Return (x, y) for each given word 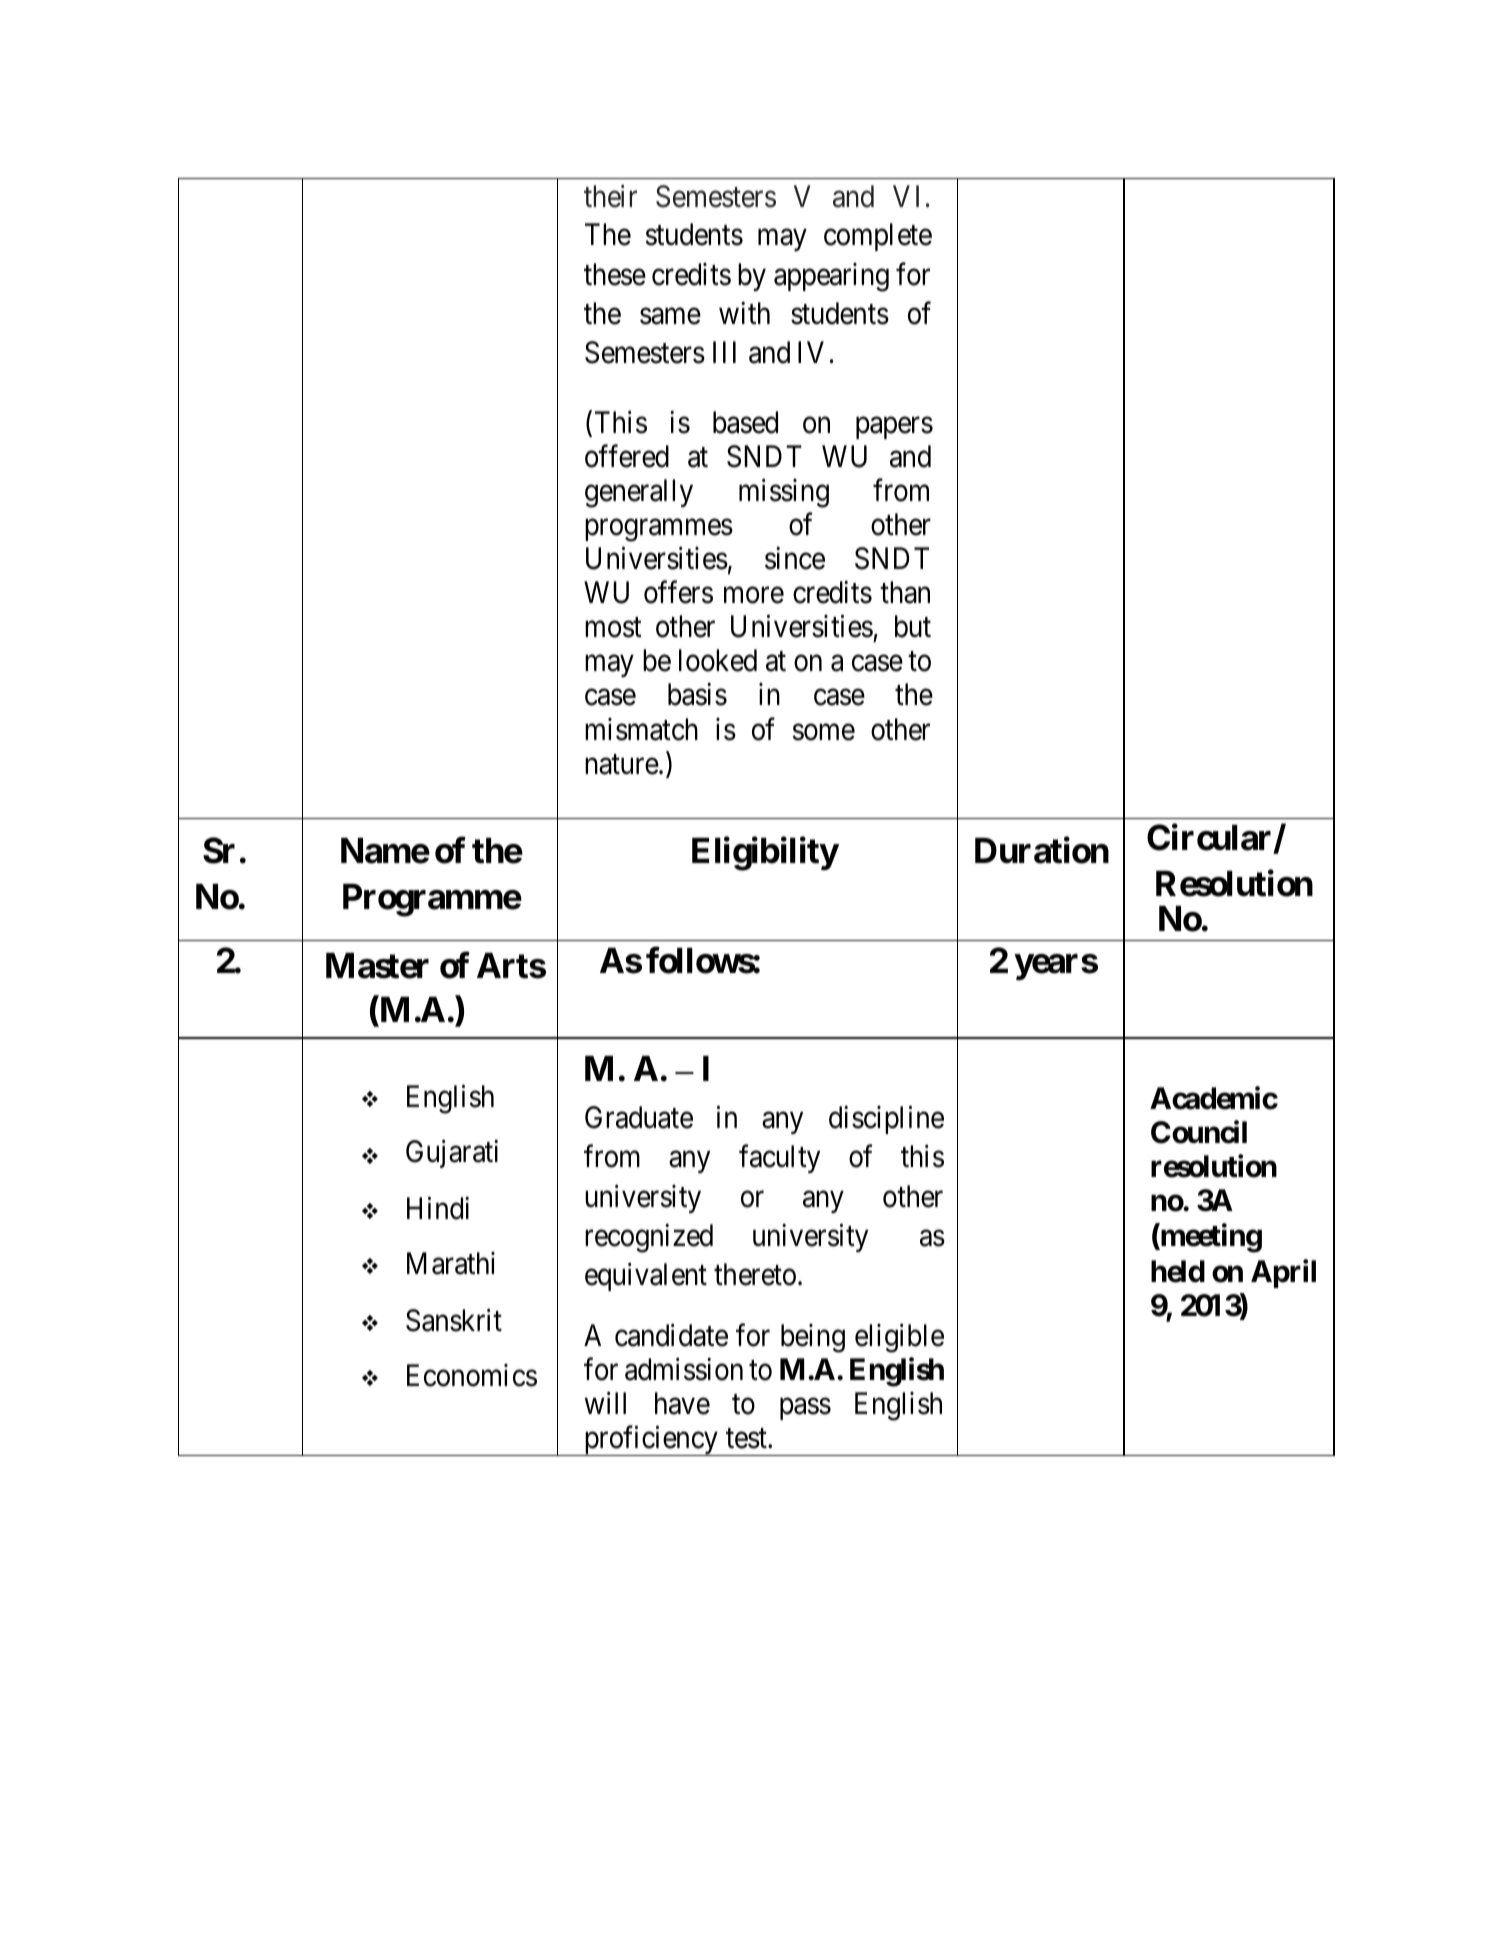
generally (639, 493)
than (905, 592)
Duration (1042, 850)
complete (878, 237)
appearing (831, 277)
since (795, 558)
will (605, 1403)
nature (622, 765)
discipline (886, 1120)
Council (1199, 1132)
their (610, 196)
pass (805, 1409)
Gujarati (452, 1154)
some (823, 732)
